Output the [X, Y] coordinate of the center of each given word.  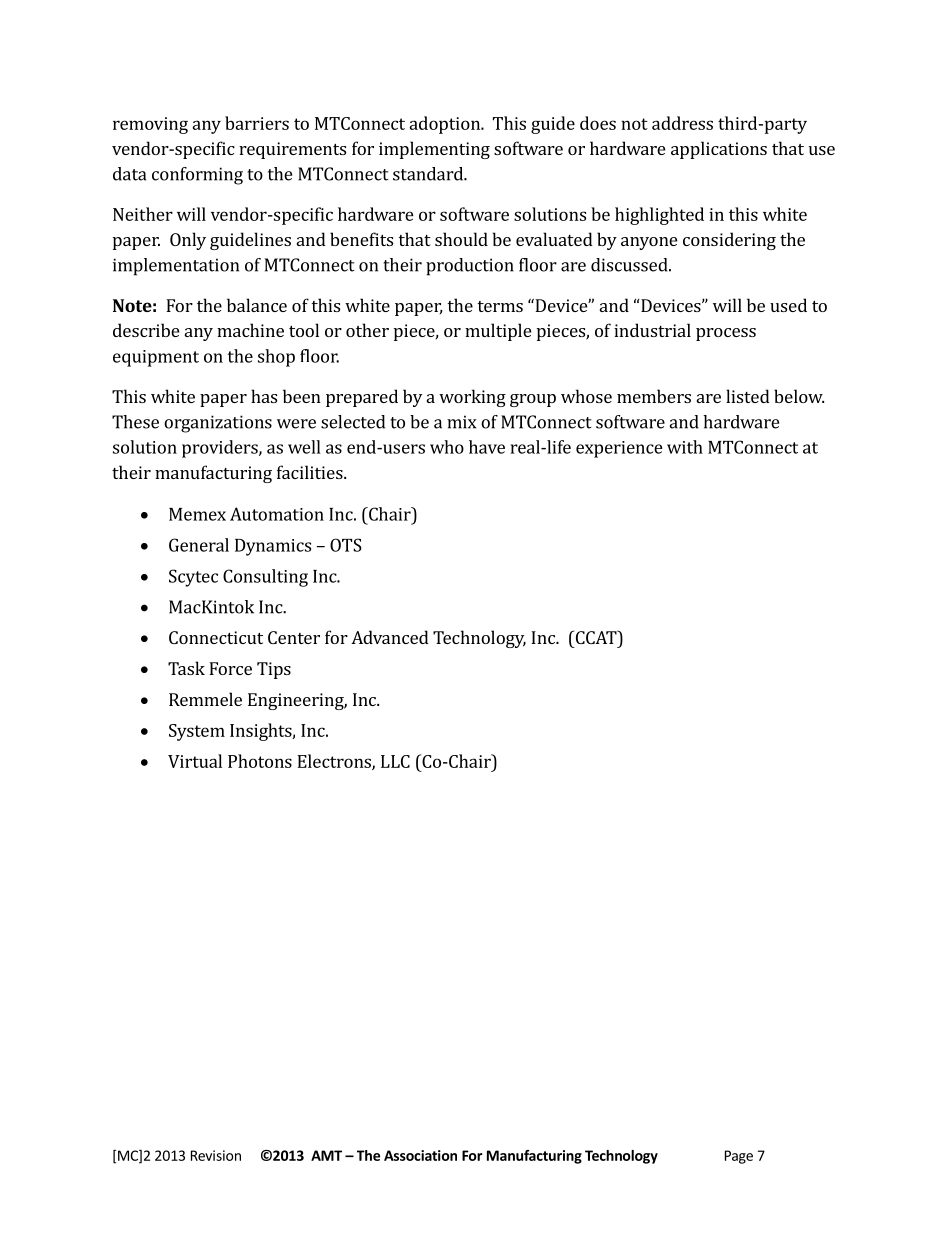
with [685, 447]
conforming [197, 176]
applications [719, 150]
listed [748, 396]
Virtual [195, 761]
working [472, 398]
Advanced [390, 637]
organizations [218, 424]
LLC [395, 761]
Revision [216, 1155]
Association [420, 1155]
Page [739, 1157]
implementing [434, 150]
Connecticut [216, 637]
